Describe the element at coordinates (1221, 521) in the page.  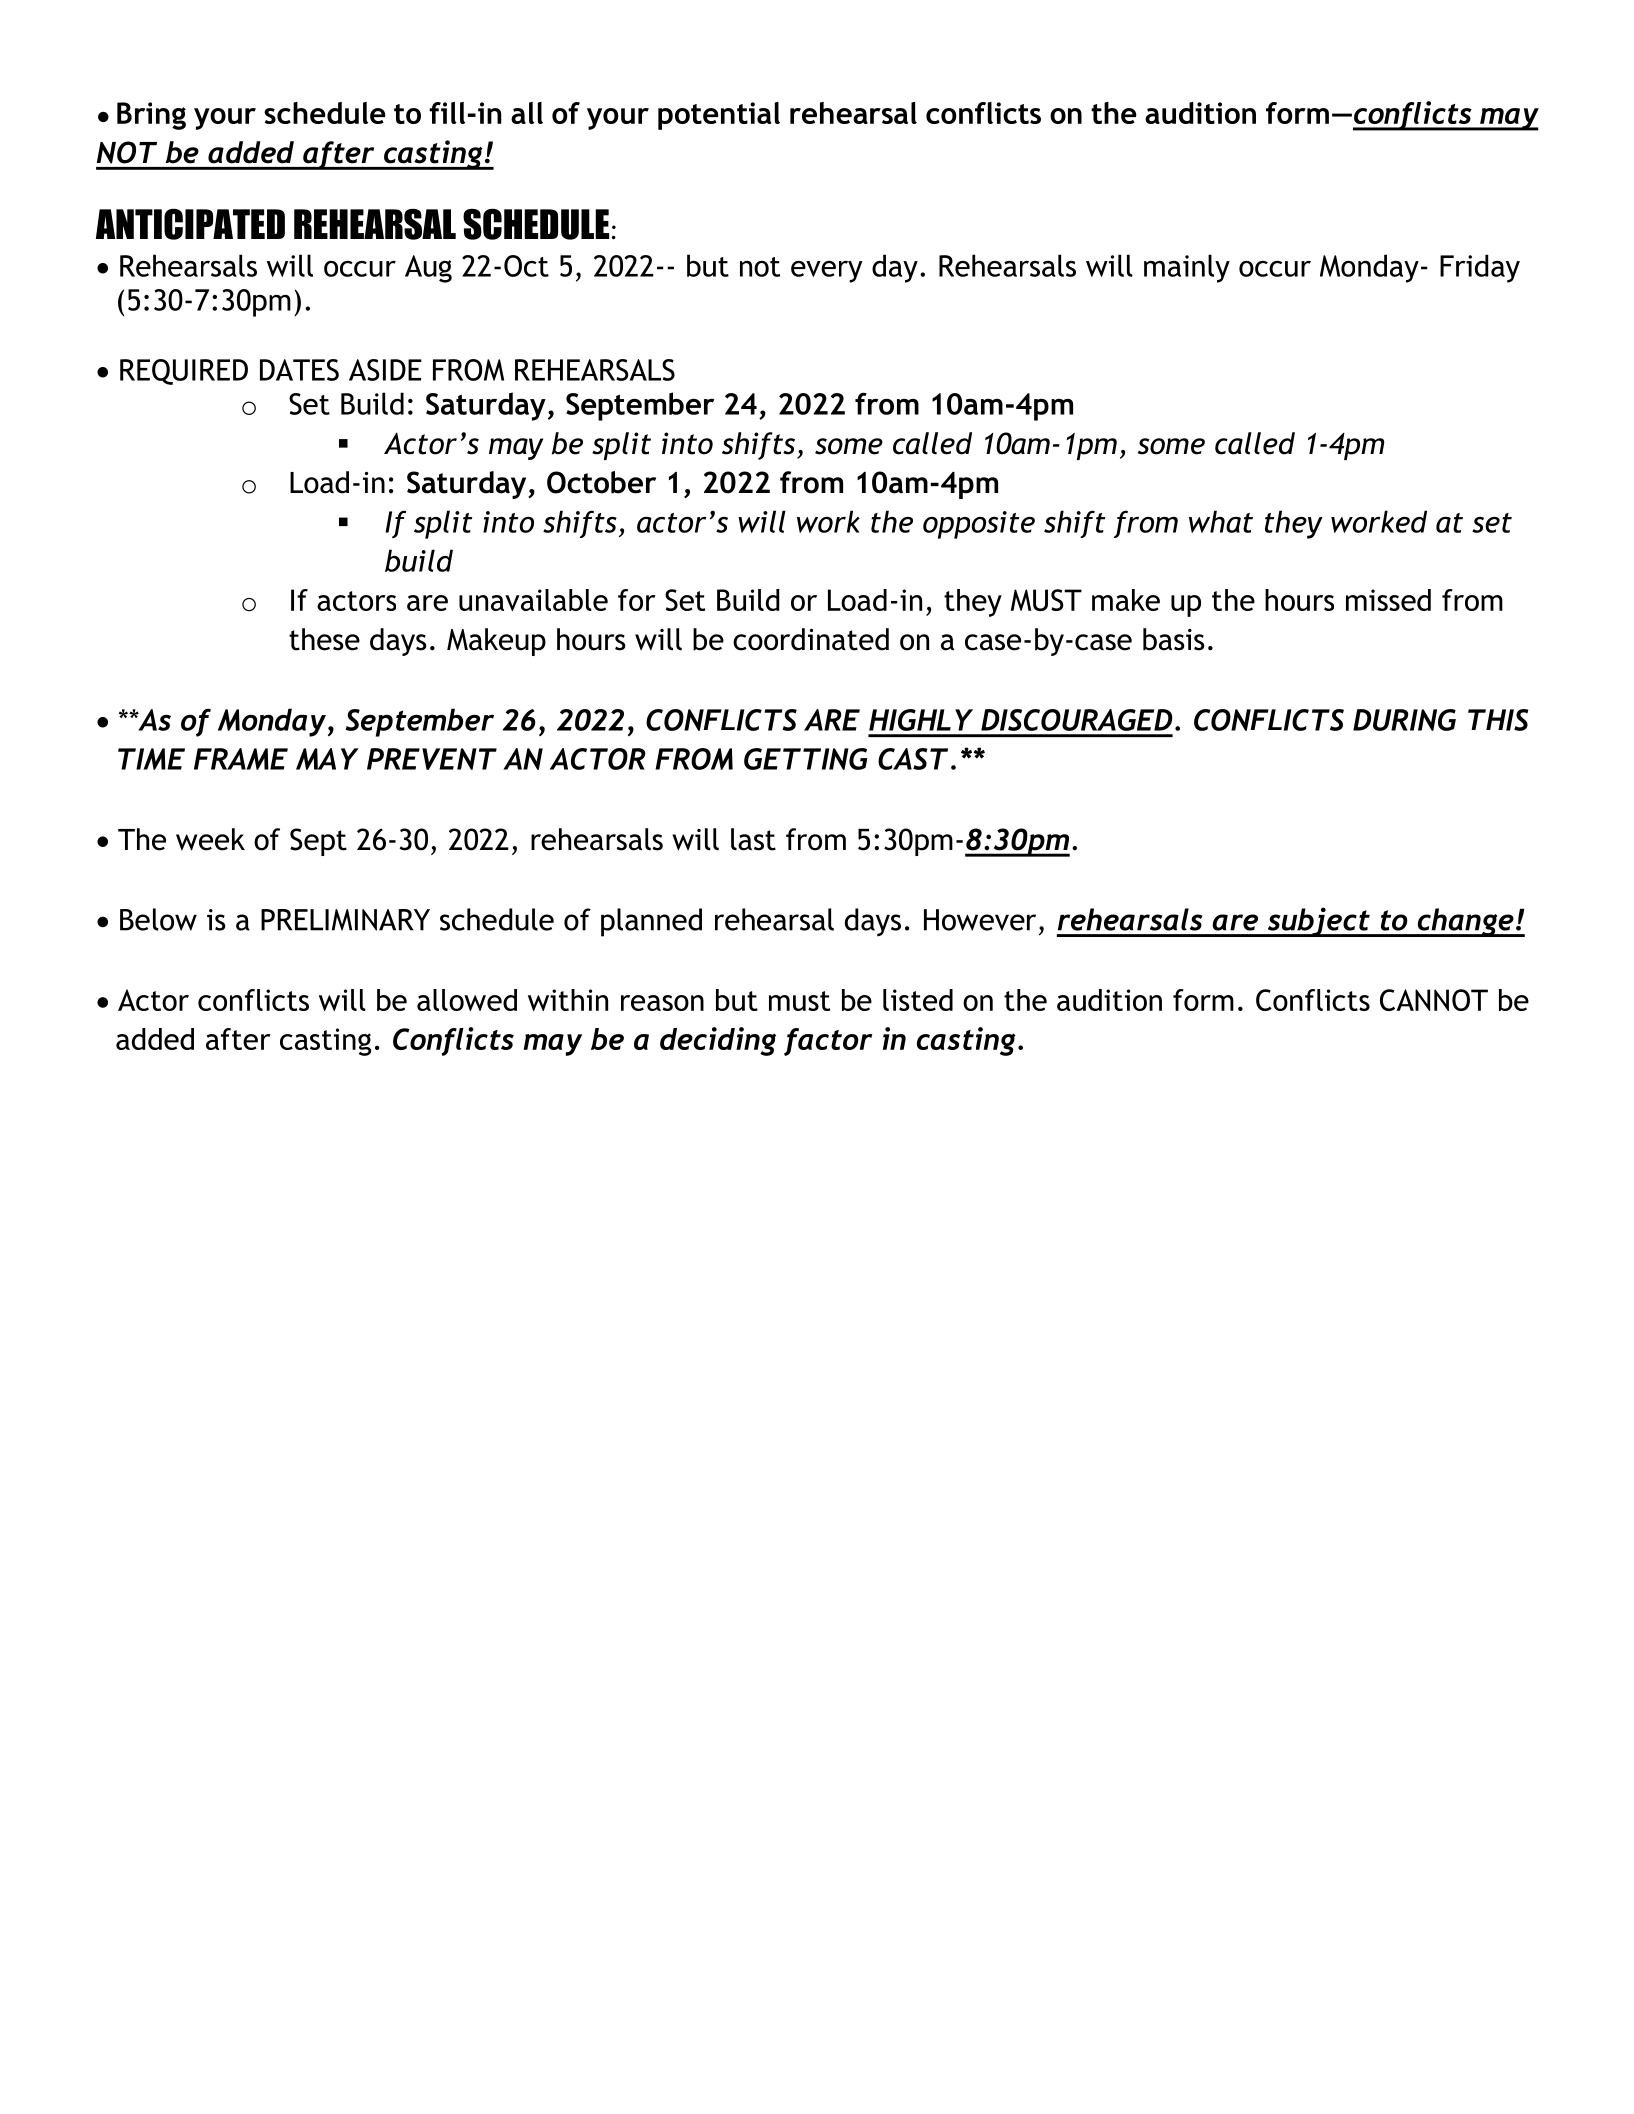
I see `what` at that location.
